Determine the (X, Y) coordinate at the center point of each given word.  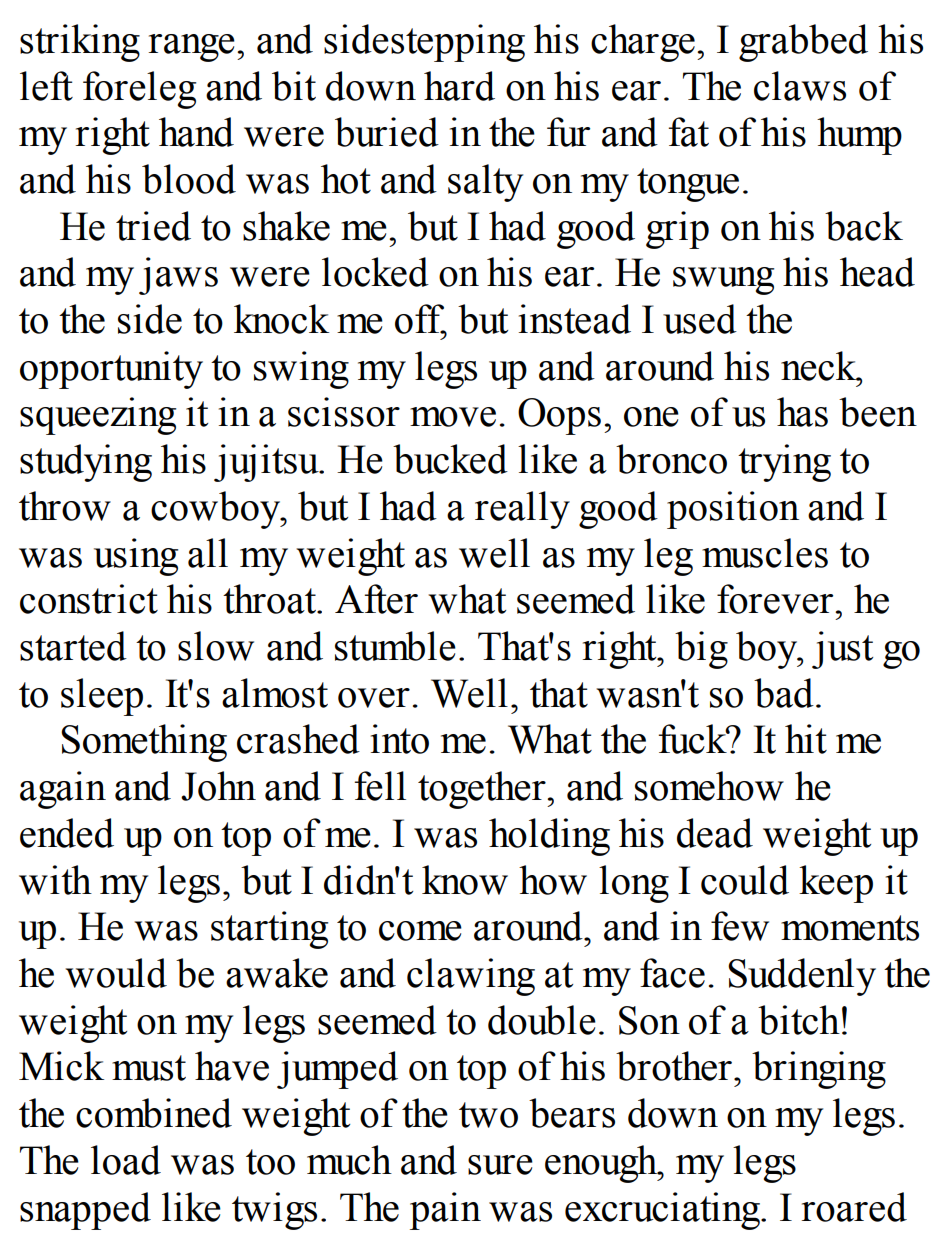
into (400, 739)
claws (800, 86)
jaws (178, 276)
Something (144, 743)
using (136, 557)
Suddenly (802, 977)
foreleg (139, 90)
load (126, 1160)
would (116, 973)
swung (723, 281)
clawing (471, 977)
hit (806, 739)
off (420, 320)
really (522, 510)
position (733, 510)
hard (459, 86)
